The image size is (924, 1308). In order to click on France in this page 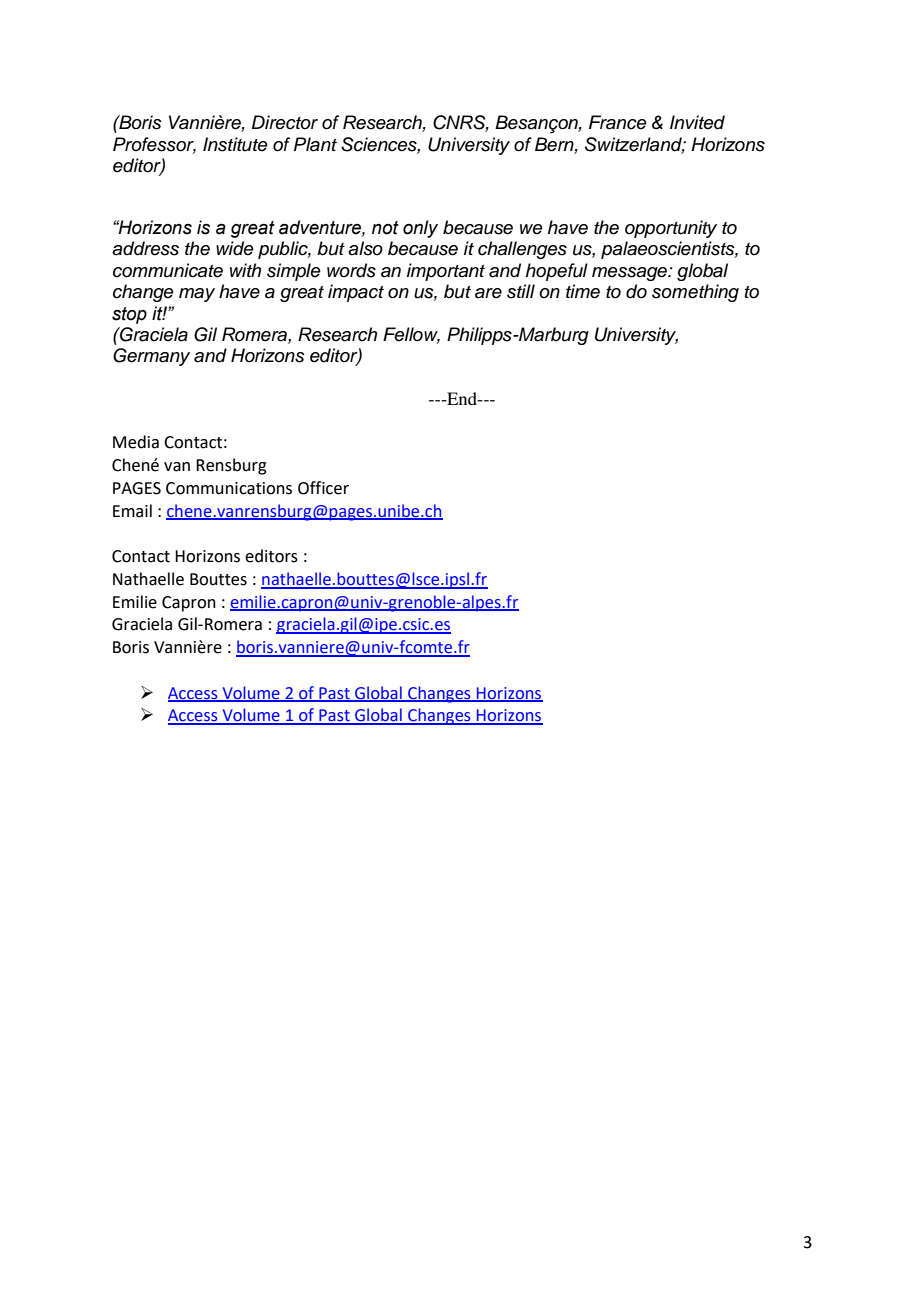, I will do `click(618, 122)`.
